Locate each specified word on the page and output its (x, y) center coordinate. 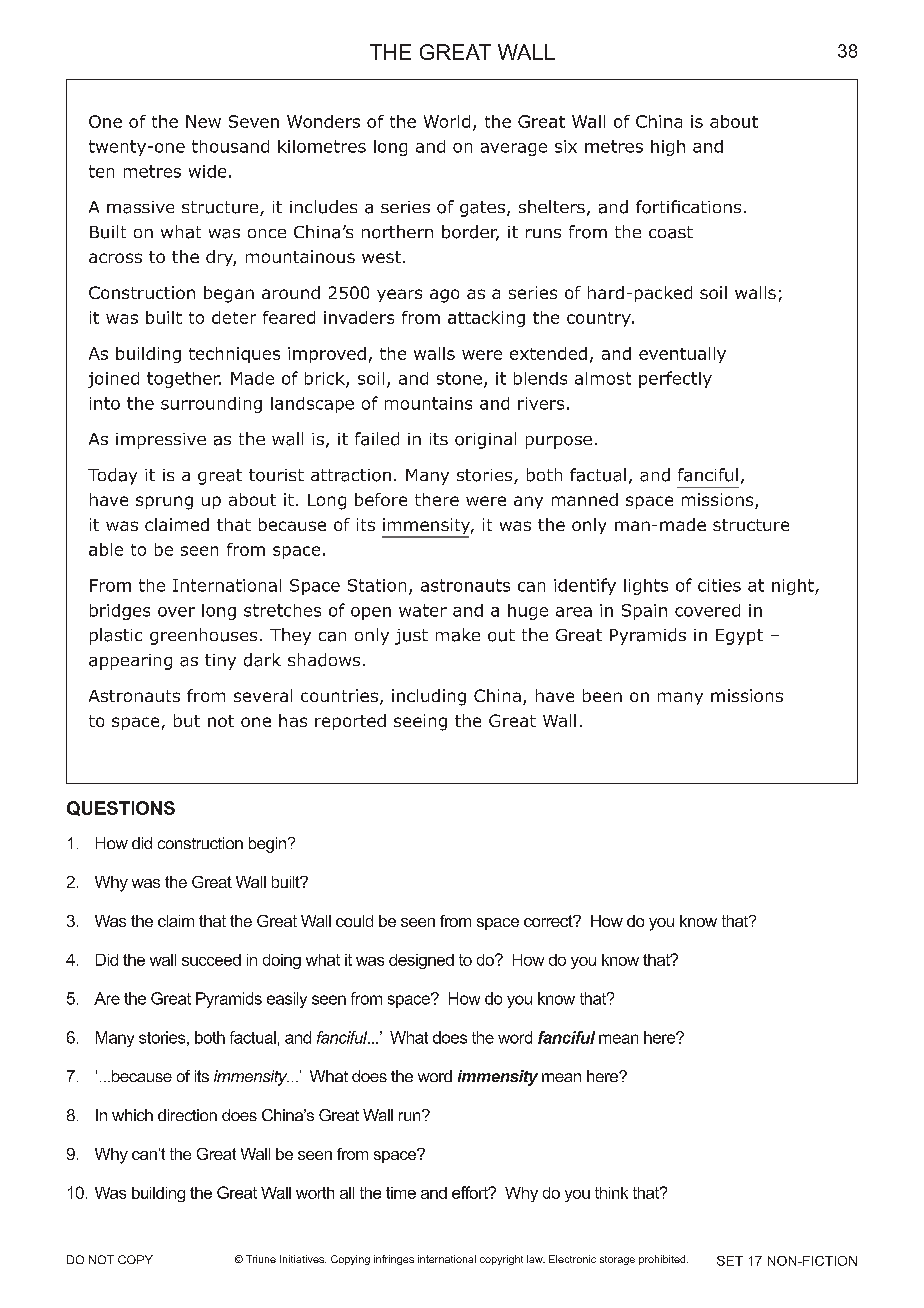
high (668, 148)
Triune (261, 1259)
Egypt (739, 637)
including (429, 697)
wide (207, 171)
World (447, 121)
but (187, 720)
